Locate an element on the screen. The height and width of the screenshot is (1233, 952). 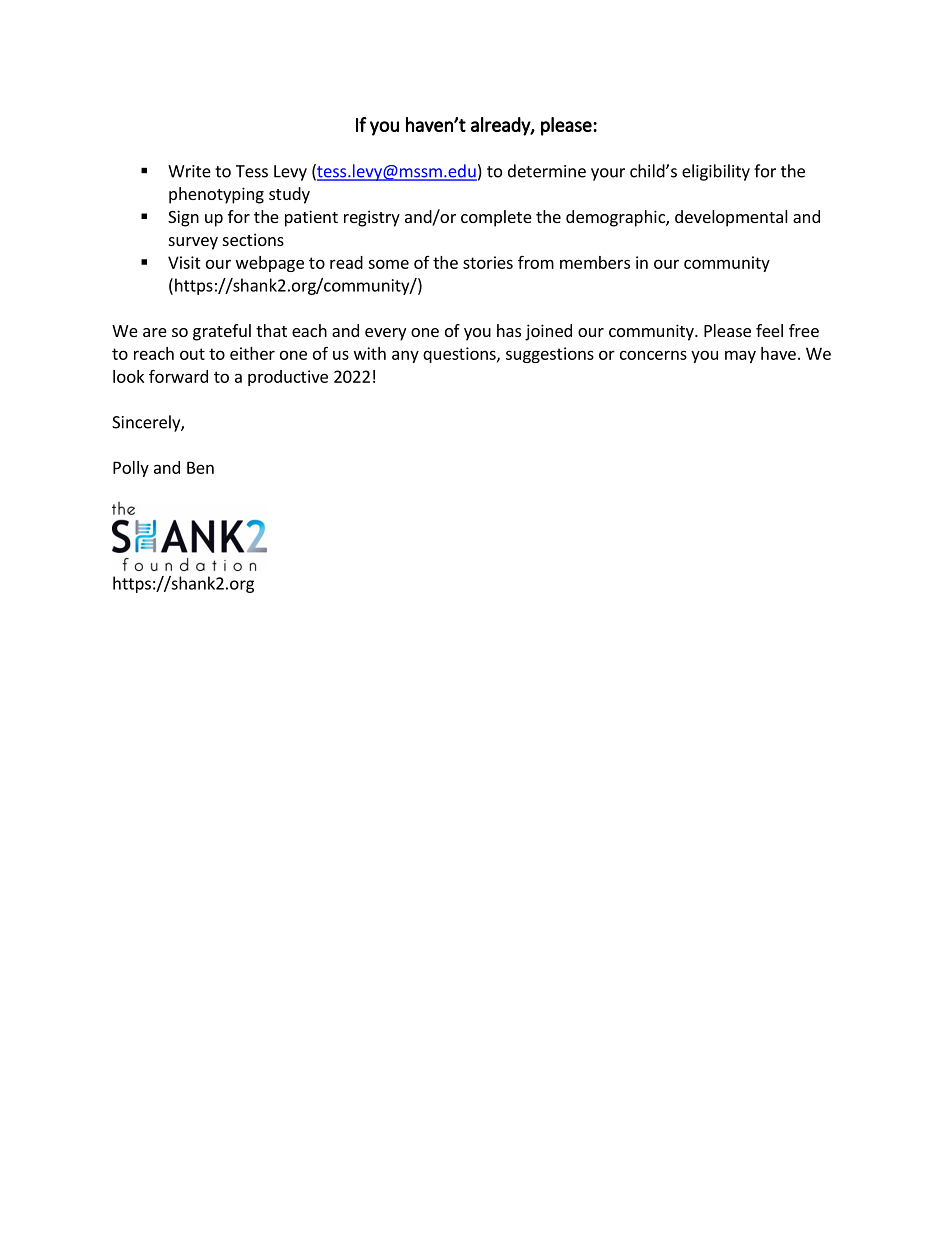
may is located at coordinates (740, 356).
